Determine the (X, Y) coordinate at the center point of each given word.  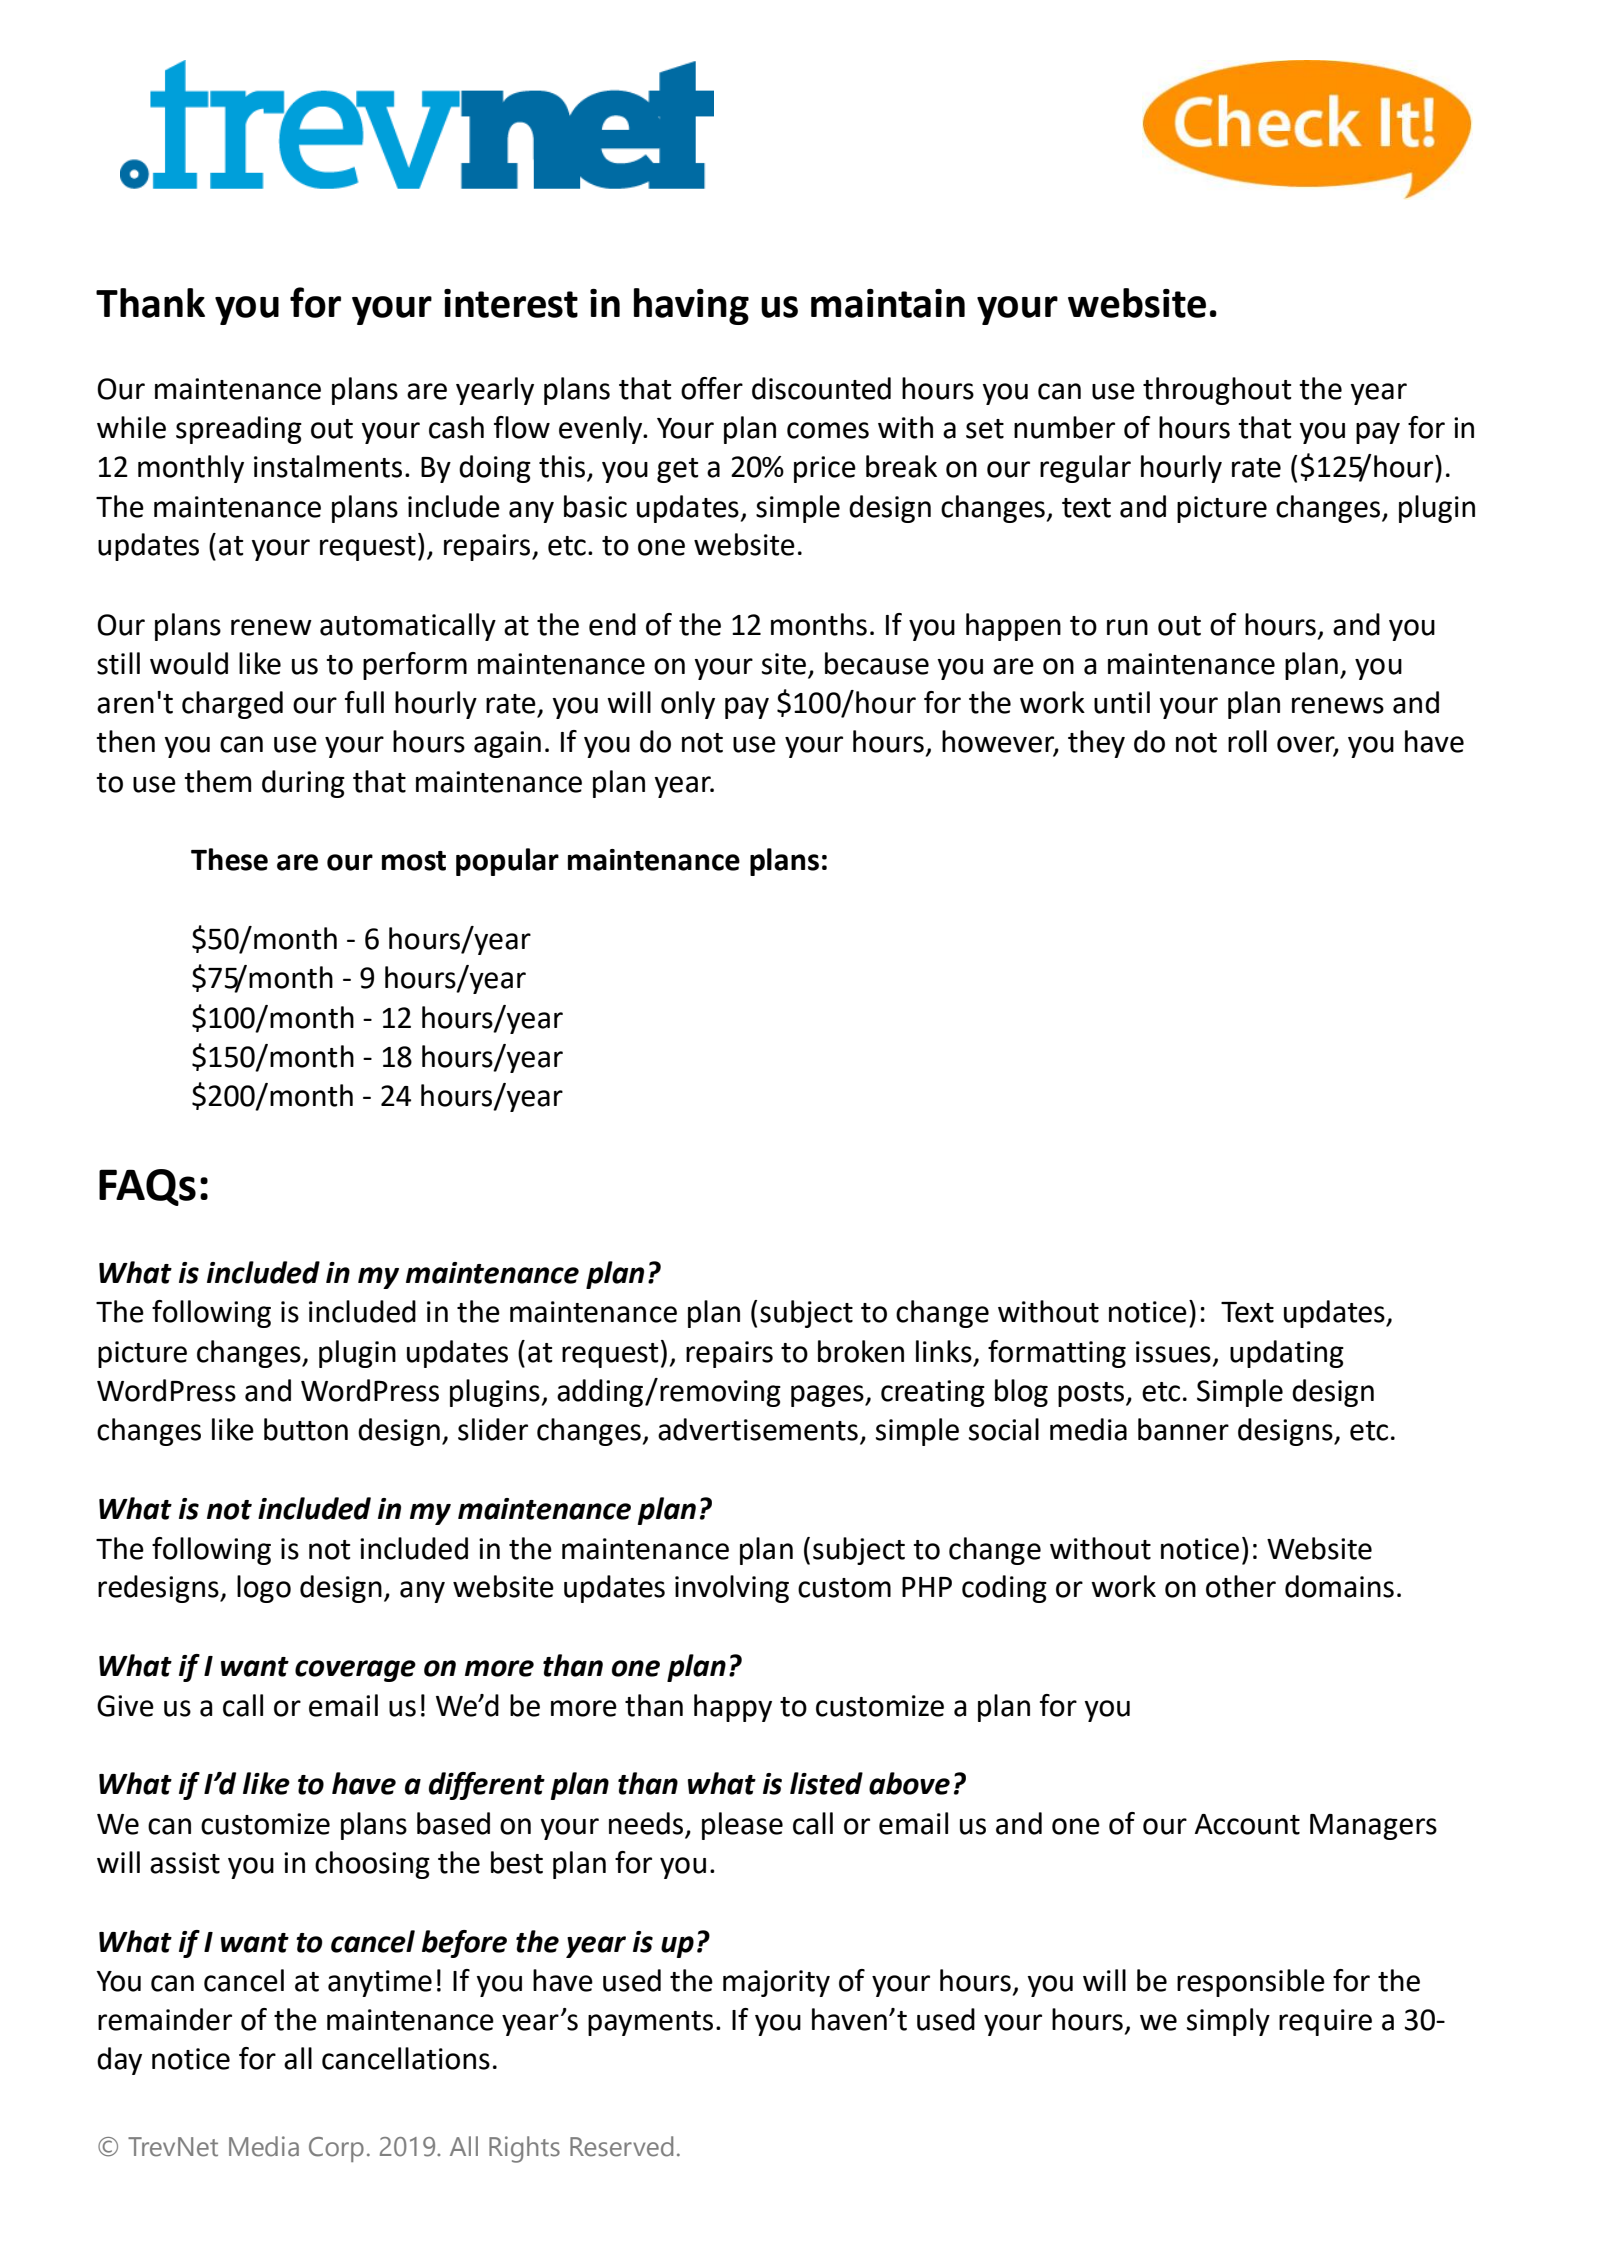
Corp (336, 2149)
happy (733, 1708)
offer (712, 388)
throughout (1217, 391)
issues (1173, 1352)
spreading (239, 430)
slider (493, 1429)
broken (861, 1351)
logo (264, 1589)
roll (1247, 741)
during (303, 784)
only (688, 705)
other (1241, 1586)
